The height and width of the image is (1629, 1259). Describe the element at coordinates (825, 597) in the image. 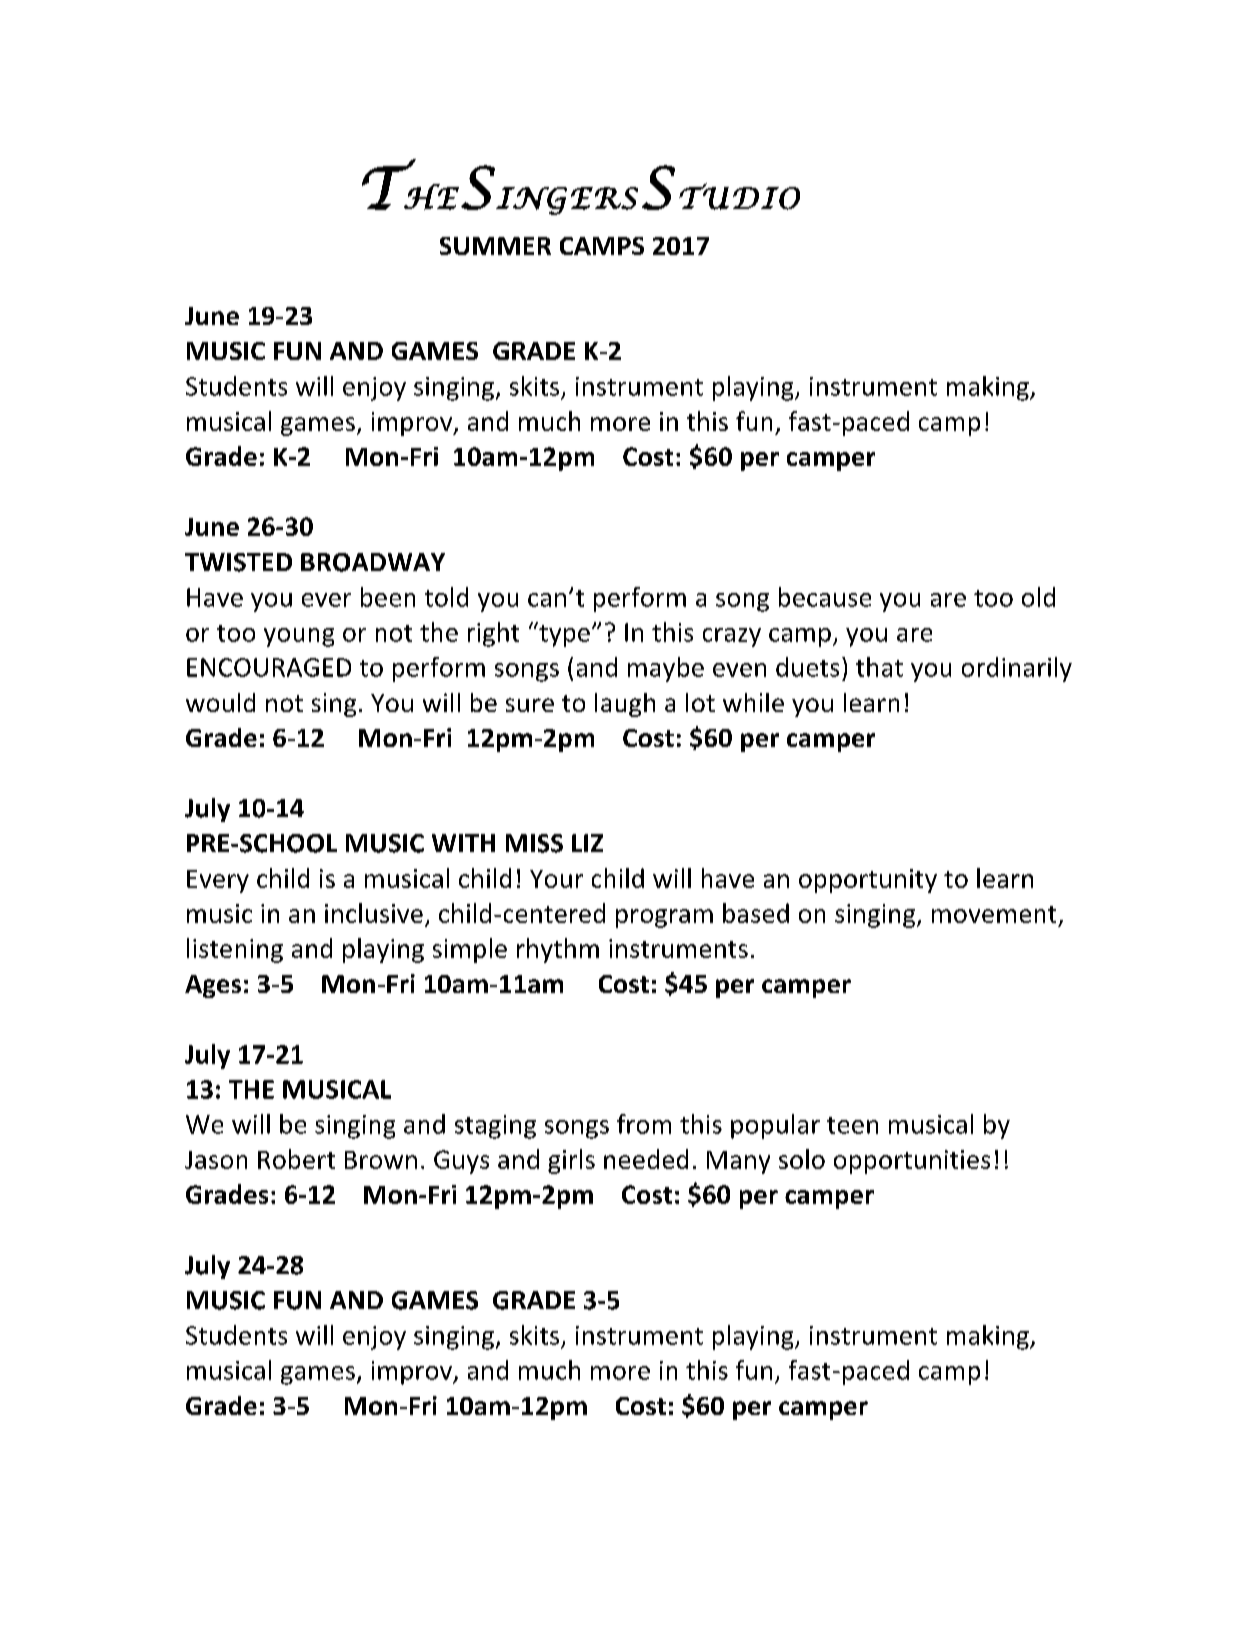

I see `because` at that location.
